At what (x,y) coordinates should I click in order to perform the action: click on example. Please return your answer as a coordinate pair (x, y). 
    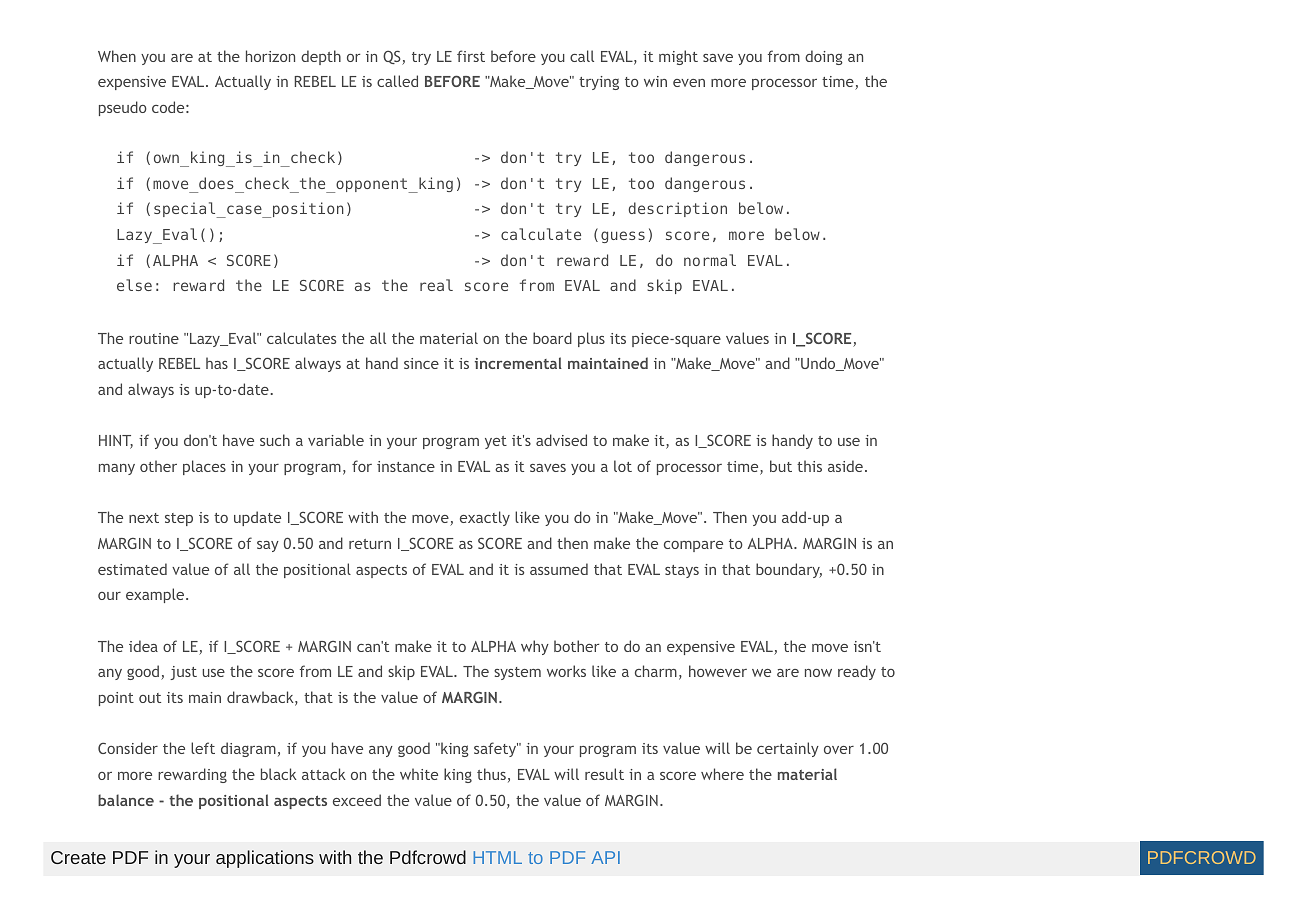
    Looking at the image, I should click on (156, 595).
